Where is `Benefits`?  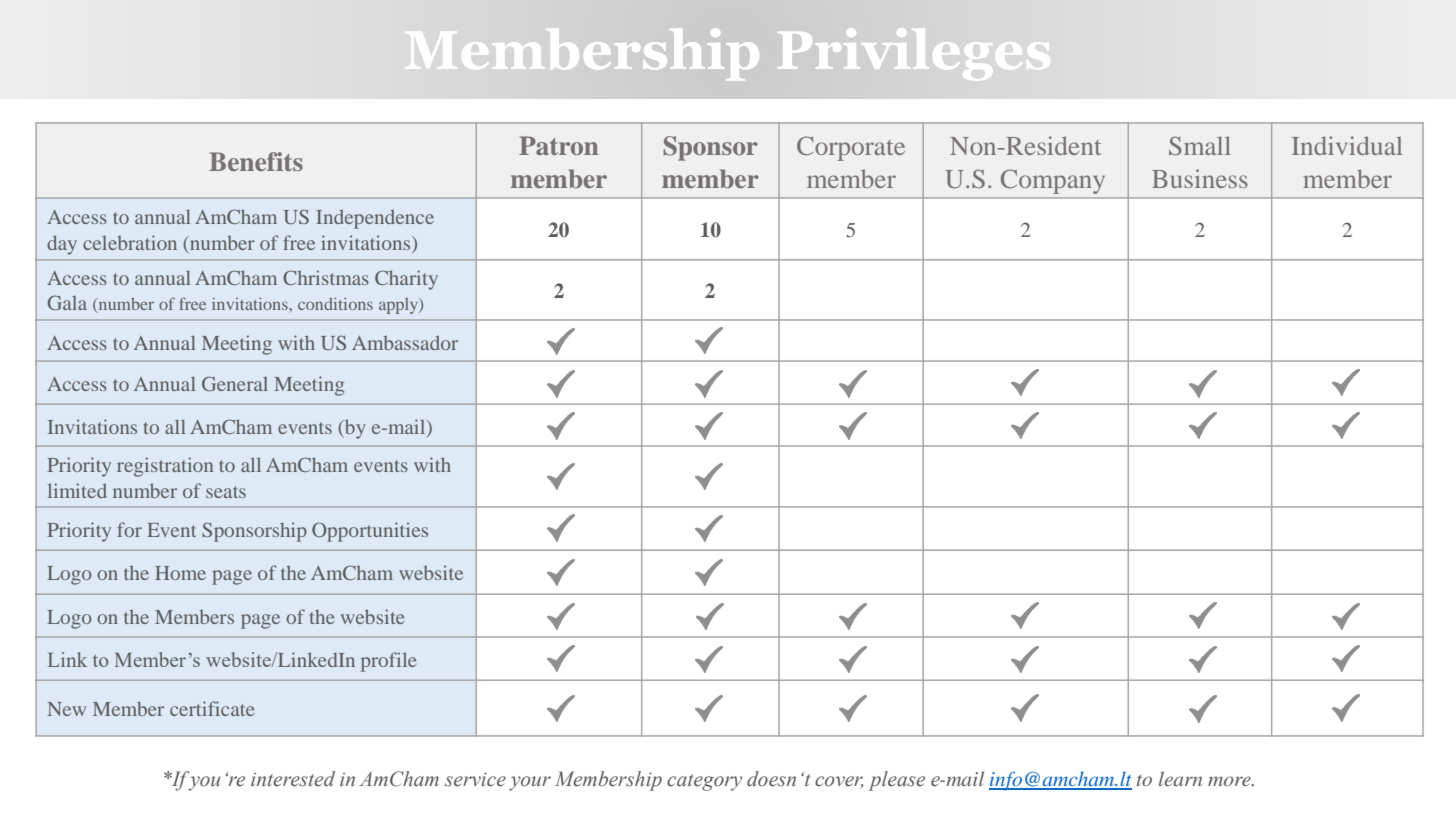
Benefits is located at coordinates (256, 161).
